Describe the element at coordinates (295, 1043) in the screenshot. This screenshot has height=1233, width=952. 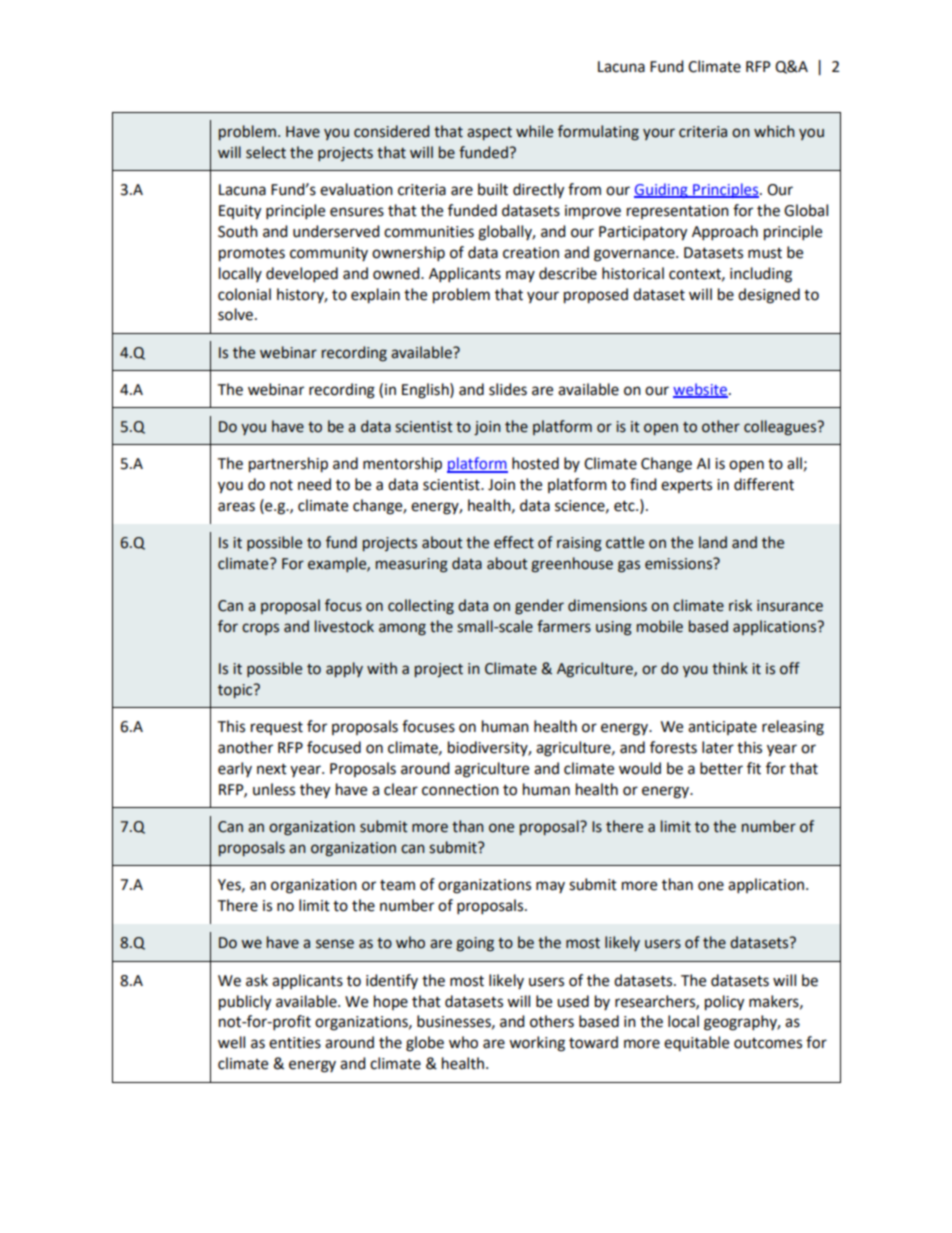
I see `entities` at that location.
